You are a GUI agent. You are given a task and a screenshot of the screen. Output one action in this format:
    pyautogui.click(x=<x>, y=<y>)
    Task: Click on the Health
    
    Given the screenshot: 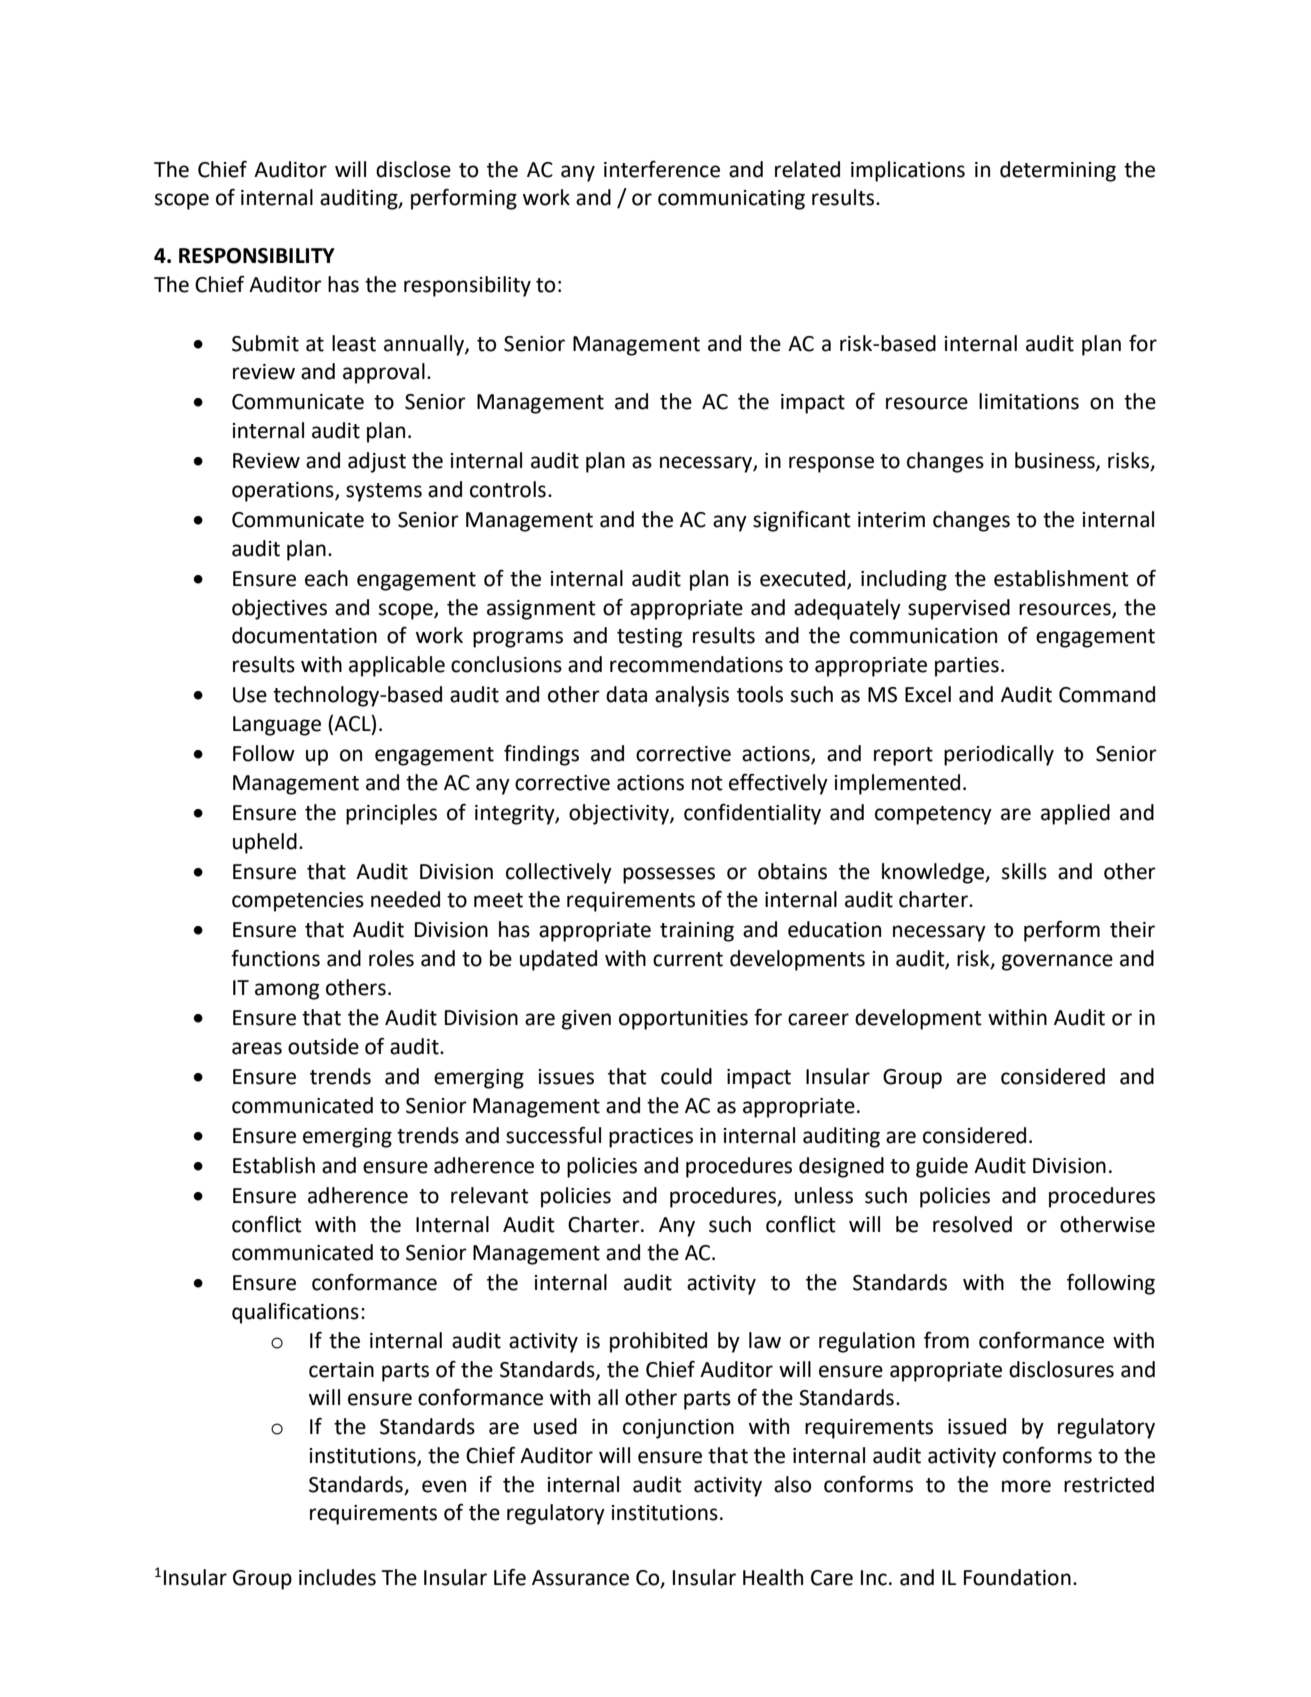 What is the action you would take?
    pyautogui.click(x=773, y=1577)
